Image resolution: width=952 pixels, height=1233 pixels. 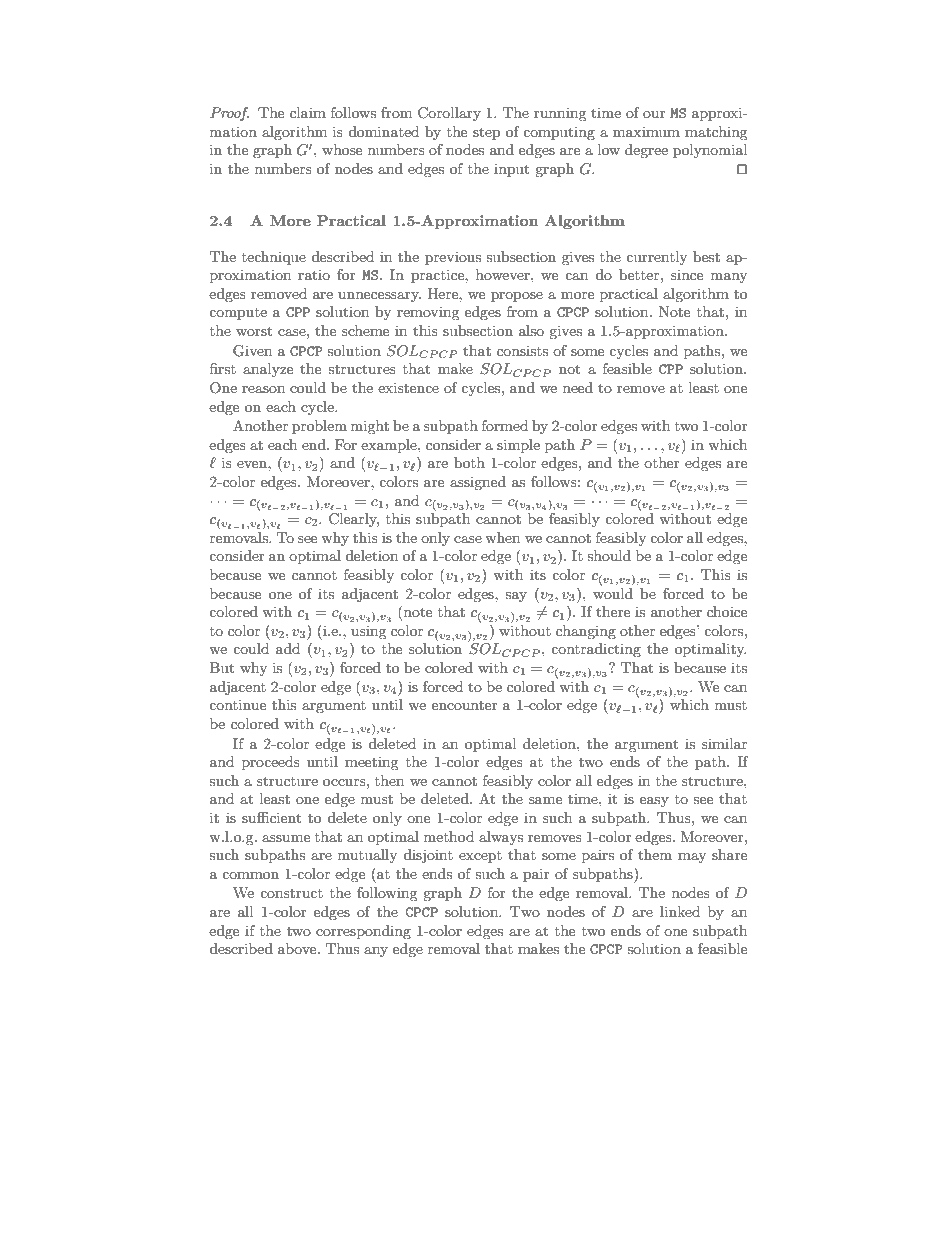 What do you see at coordinates (308, 112) in the screenshot?
I see `claim` at bounding box center [308, 112].
